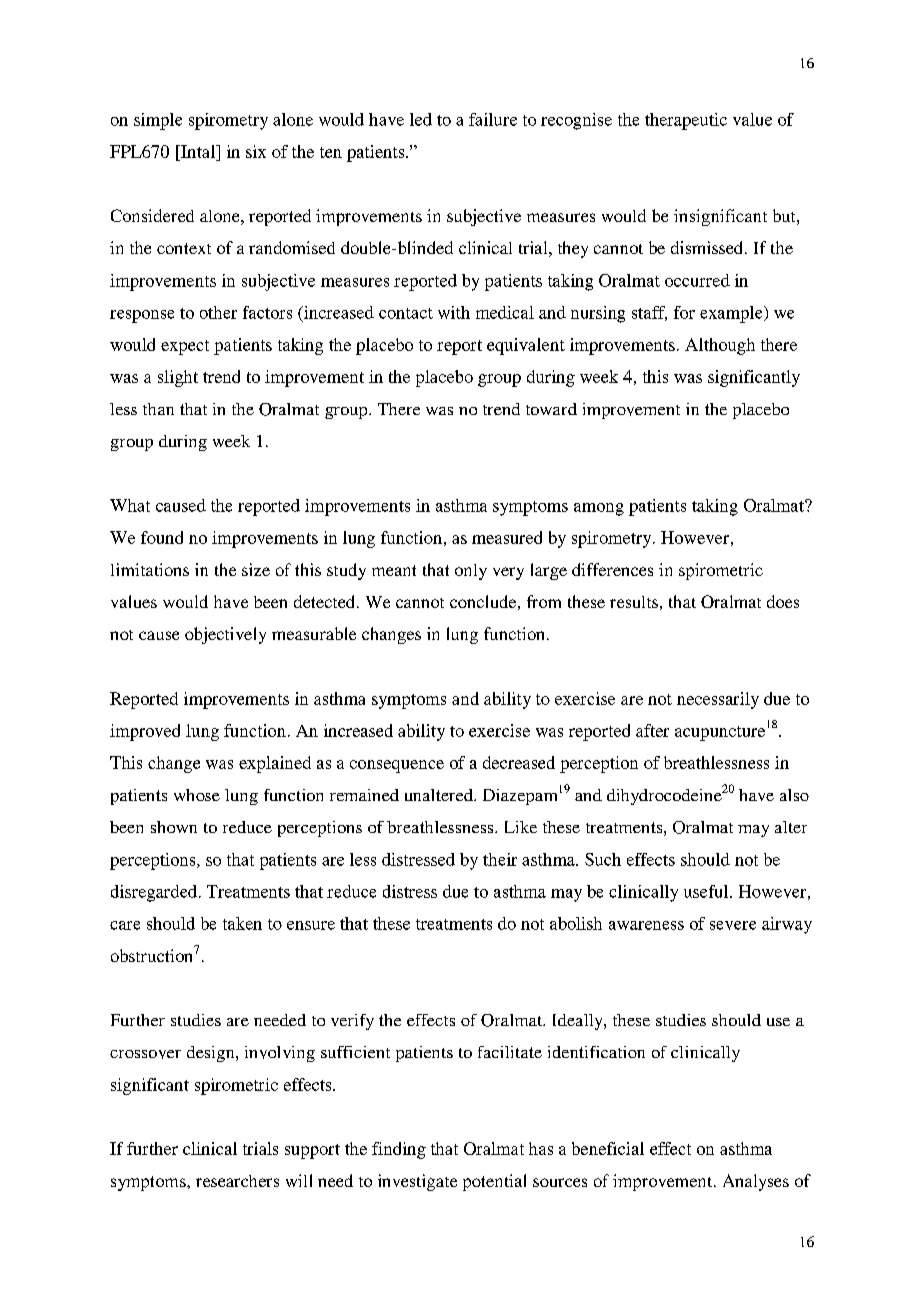 This screenshot has width=924, height=1307. Describe the element at coordinates (493, 119) in the screenshot. I see `failure` at that location.
